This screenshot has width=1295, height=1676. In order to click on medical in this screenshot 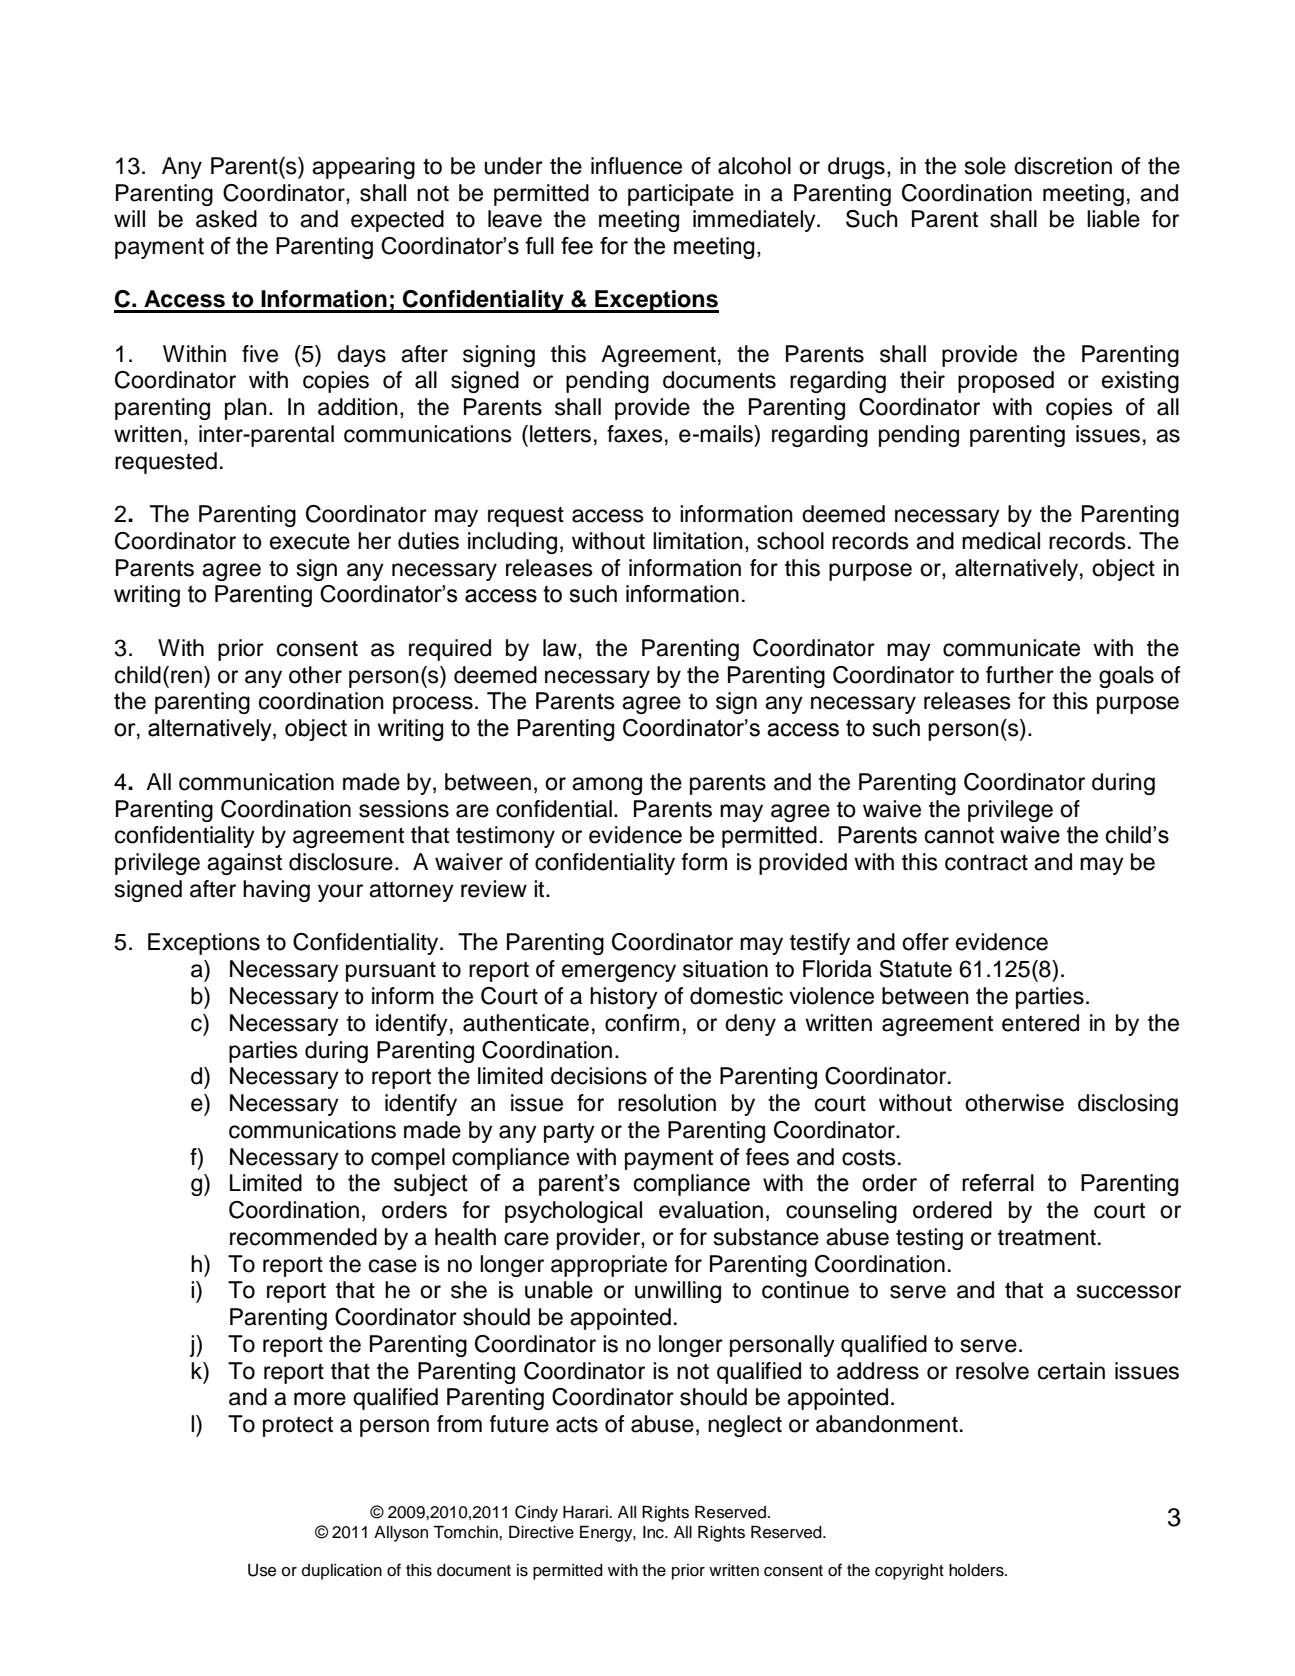, I will do `click(1001, 541)`.
